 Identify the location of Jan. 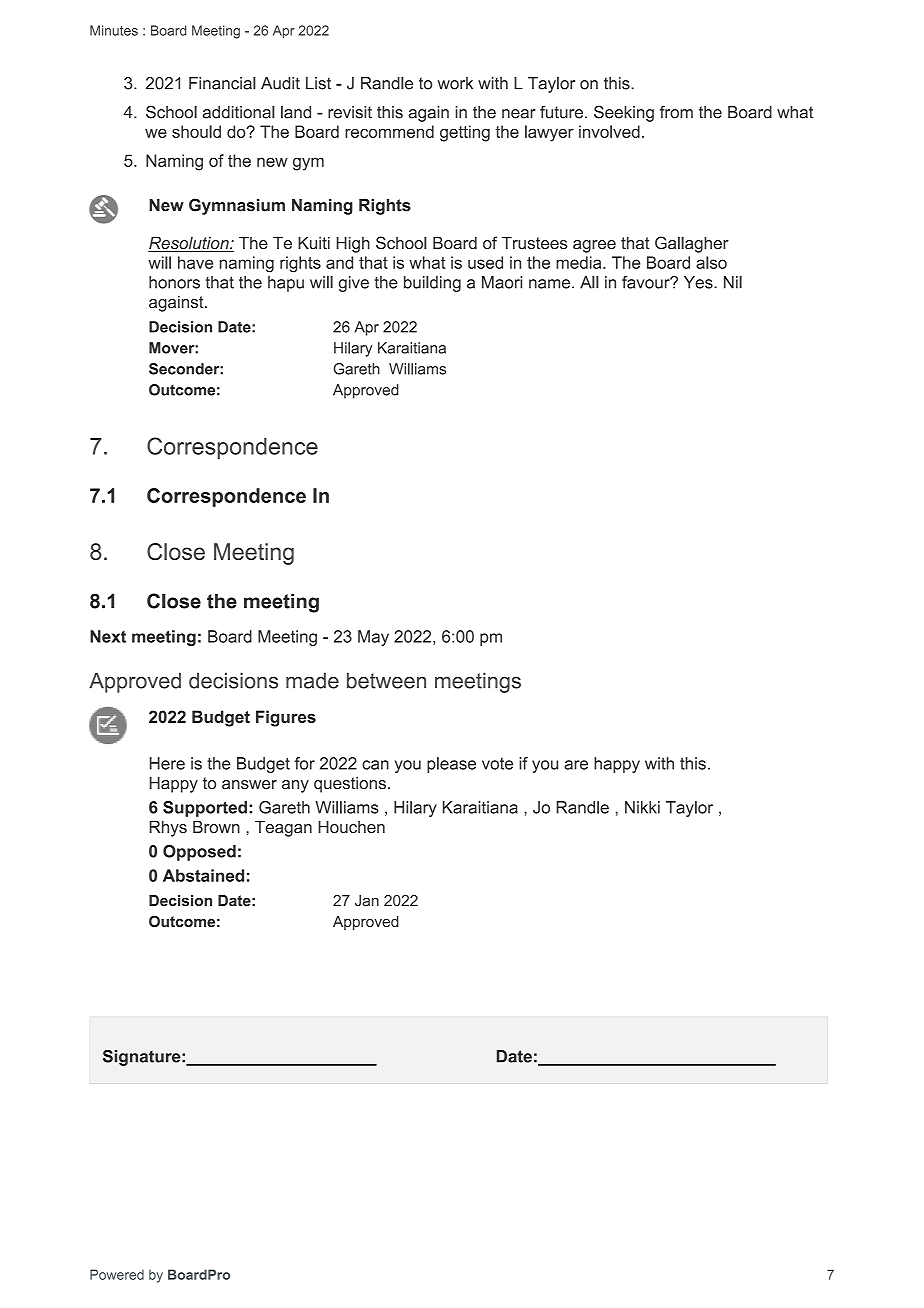
(367, 900).
